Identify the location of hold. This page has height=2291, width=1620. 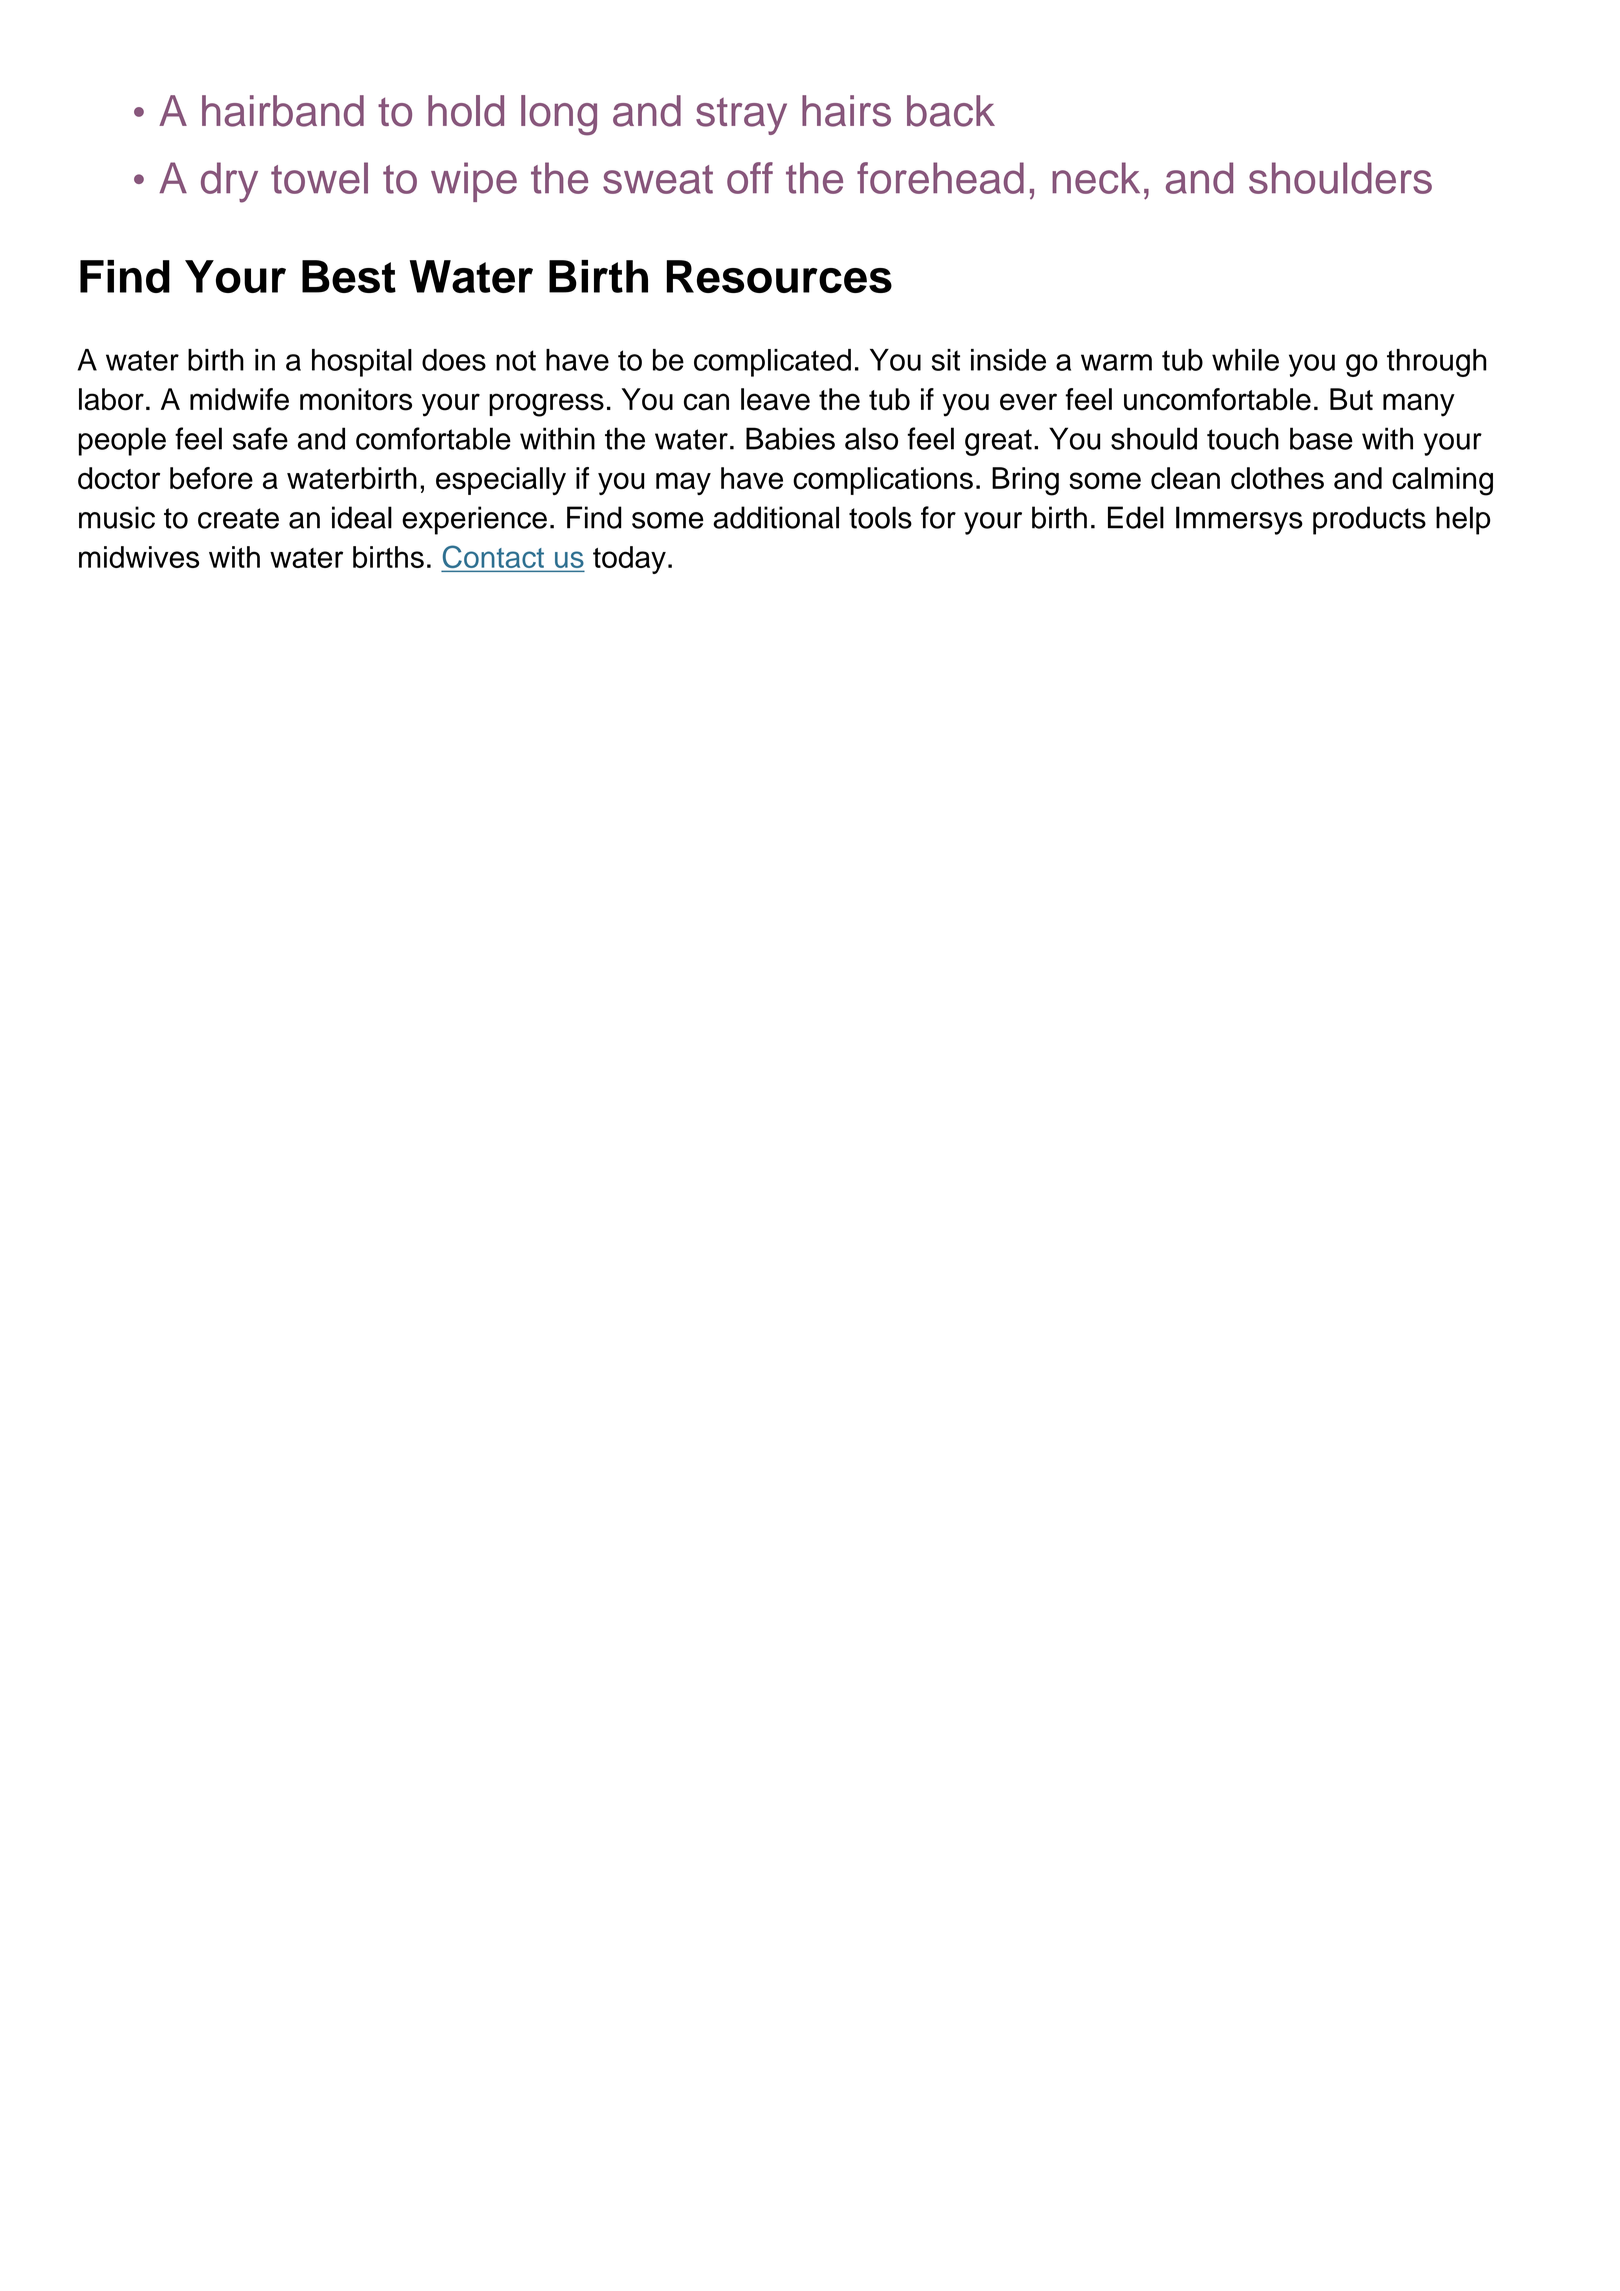
(466, 111).
